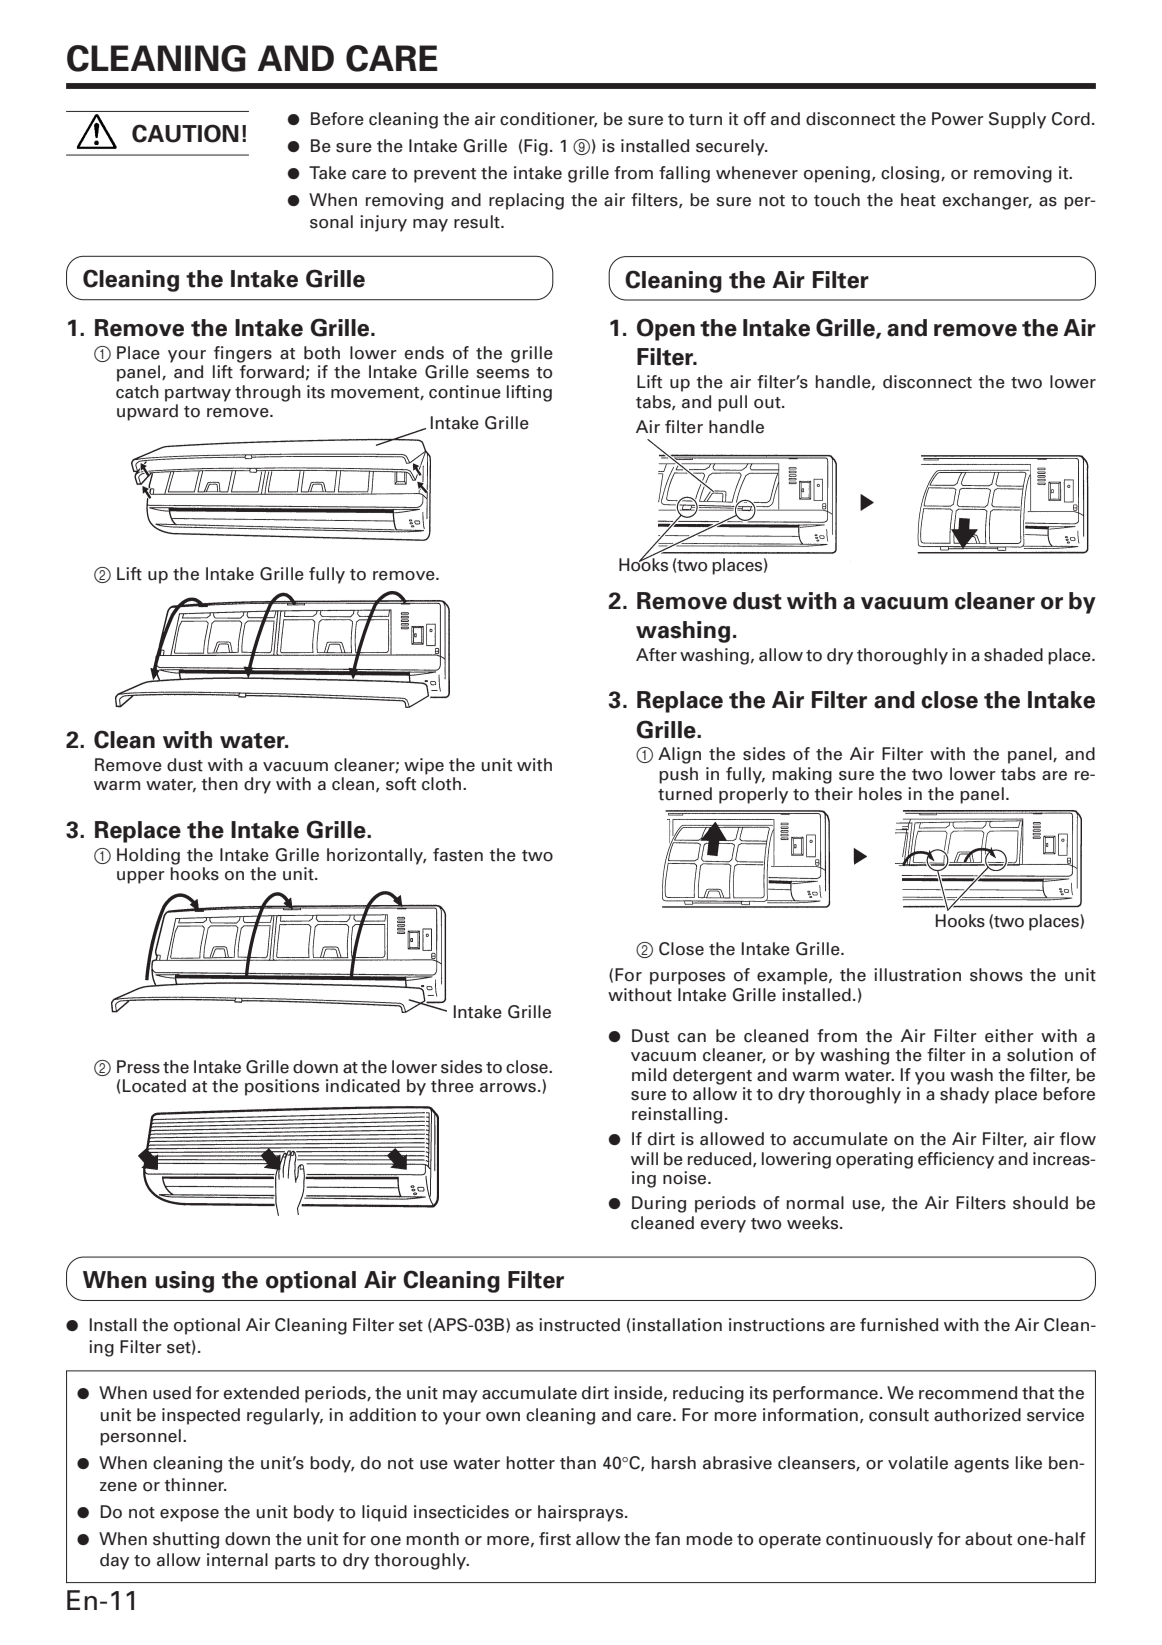 Image resolution: width=1162 pixels, height=1645 pixels. What do you see at coordinates (996, 975) in the image?
I see `shows` at bounding box center [996, 975].
